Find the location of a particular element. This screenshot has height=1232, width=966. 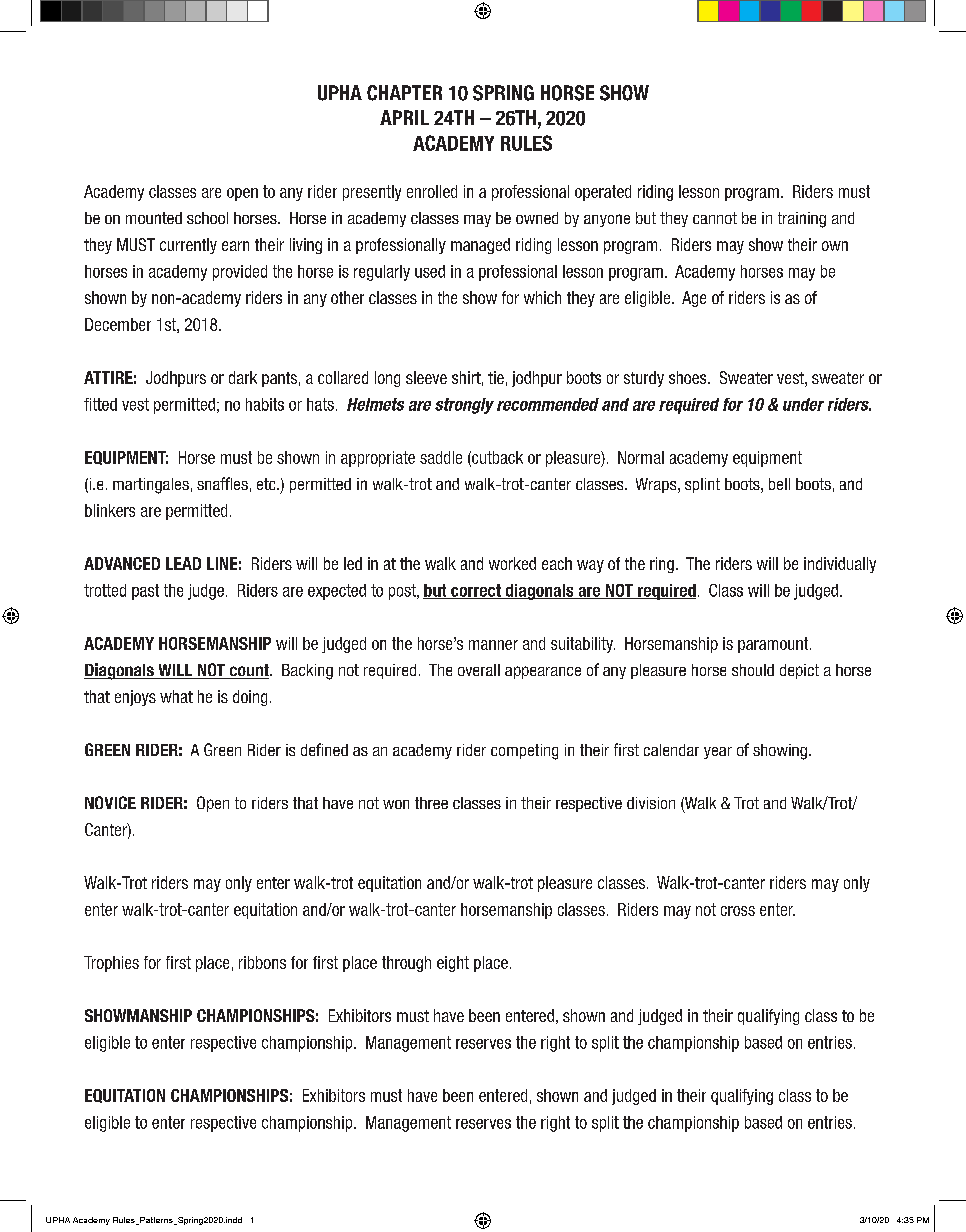

provided is located at coordinates (240, 273).
